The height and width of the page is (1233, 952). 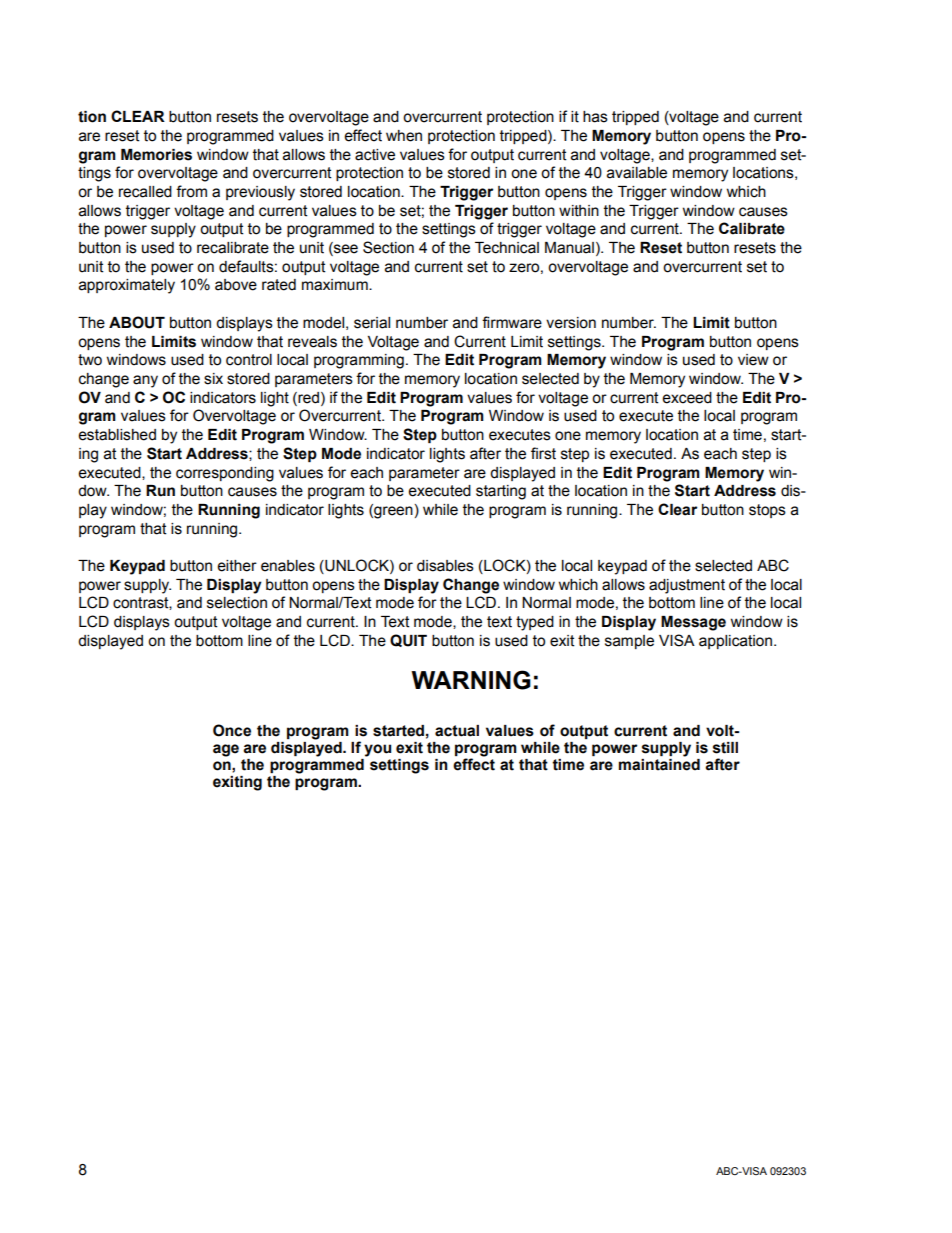 I want to click on established, so click(x=117, y=435).
